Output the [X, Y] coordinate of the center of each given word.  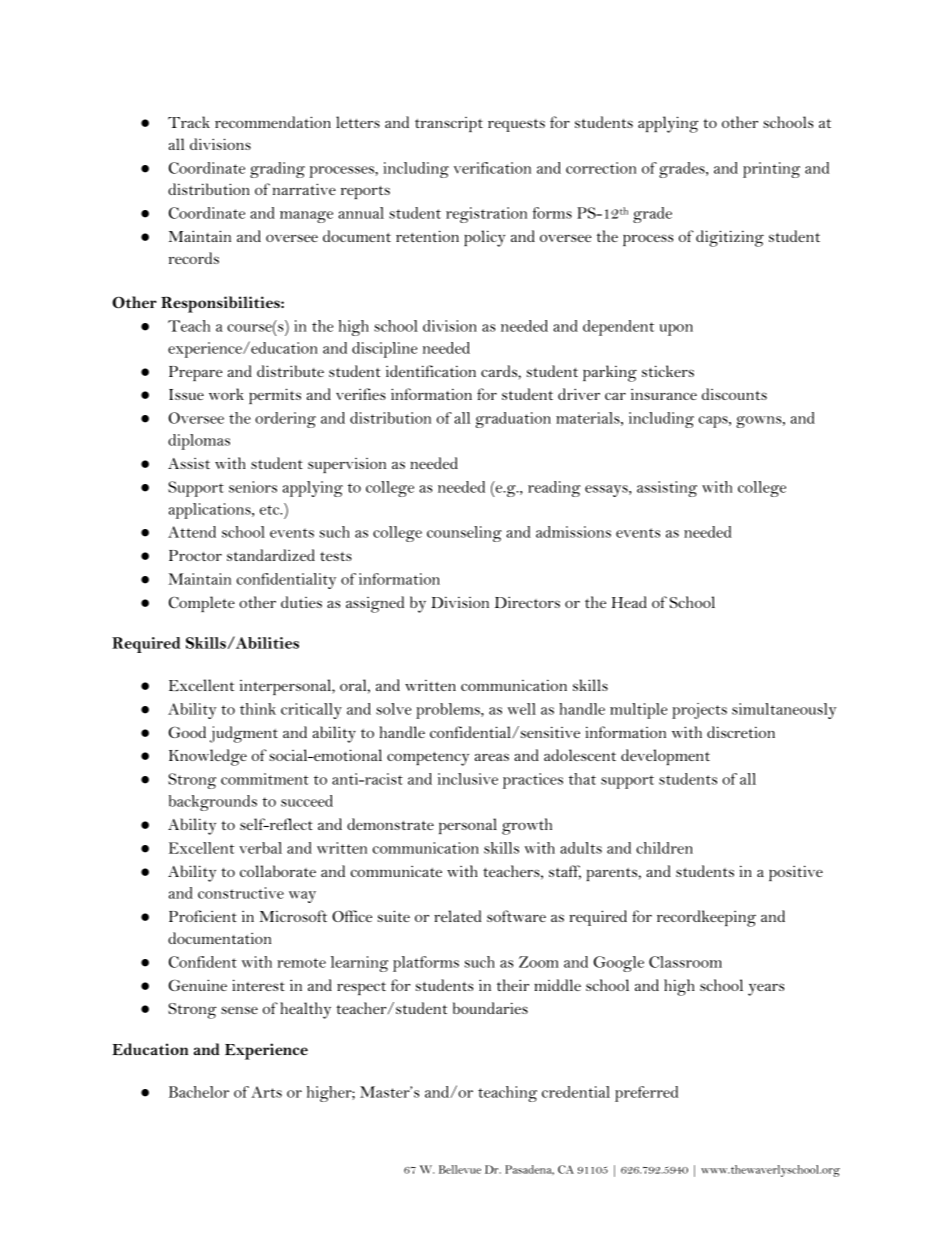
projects [699, 711]
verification [492, 168]
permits [275, 396]
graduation [513, 420]
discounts [734, 394]
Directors [527, 602]
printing [771, 170]
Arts [266, 1092]
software [516, 916]
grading [277, 170]
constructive [241, 893]
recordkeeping [706, 918]
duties [301, 602]
